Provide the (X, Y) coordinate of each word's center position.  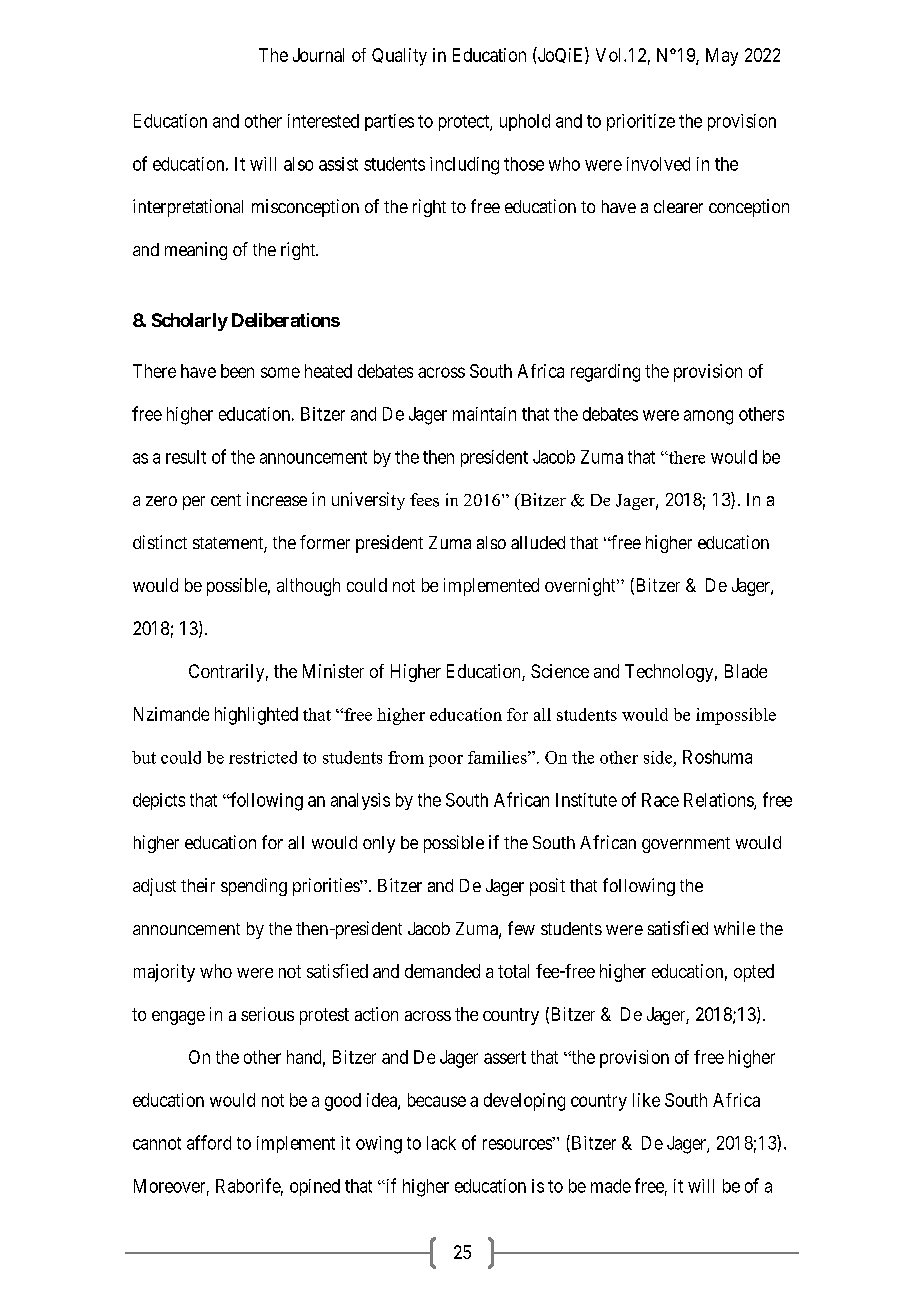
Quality (399, 57)
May (722, 57)
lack (441, 1143)
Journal (318, 55)
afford (209, 1142)
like (646, 1100)
